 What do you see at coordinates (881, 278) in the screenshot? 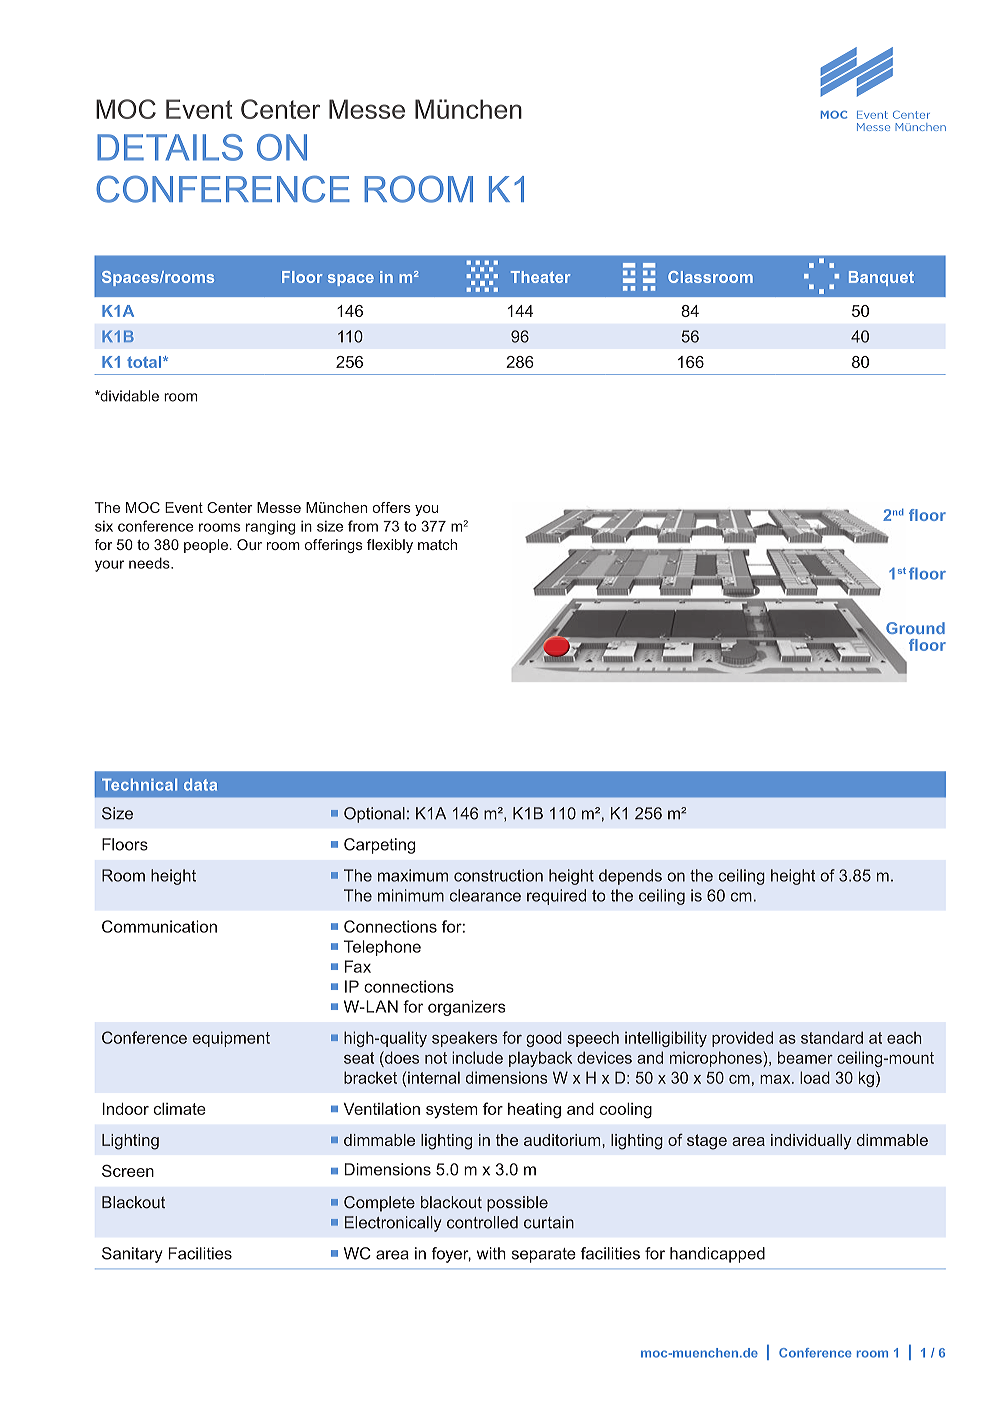
I see `Banquet` at bounding box center [881, 278].
